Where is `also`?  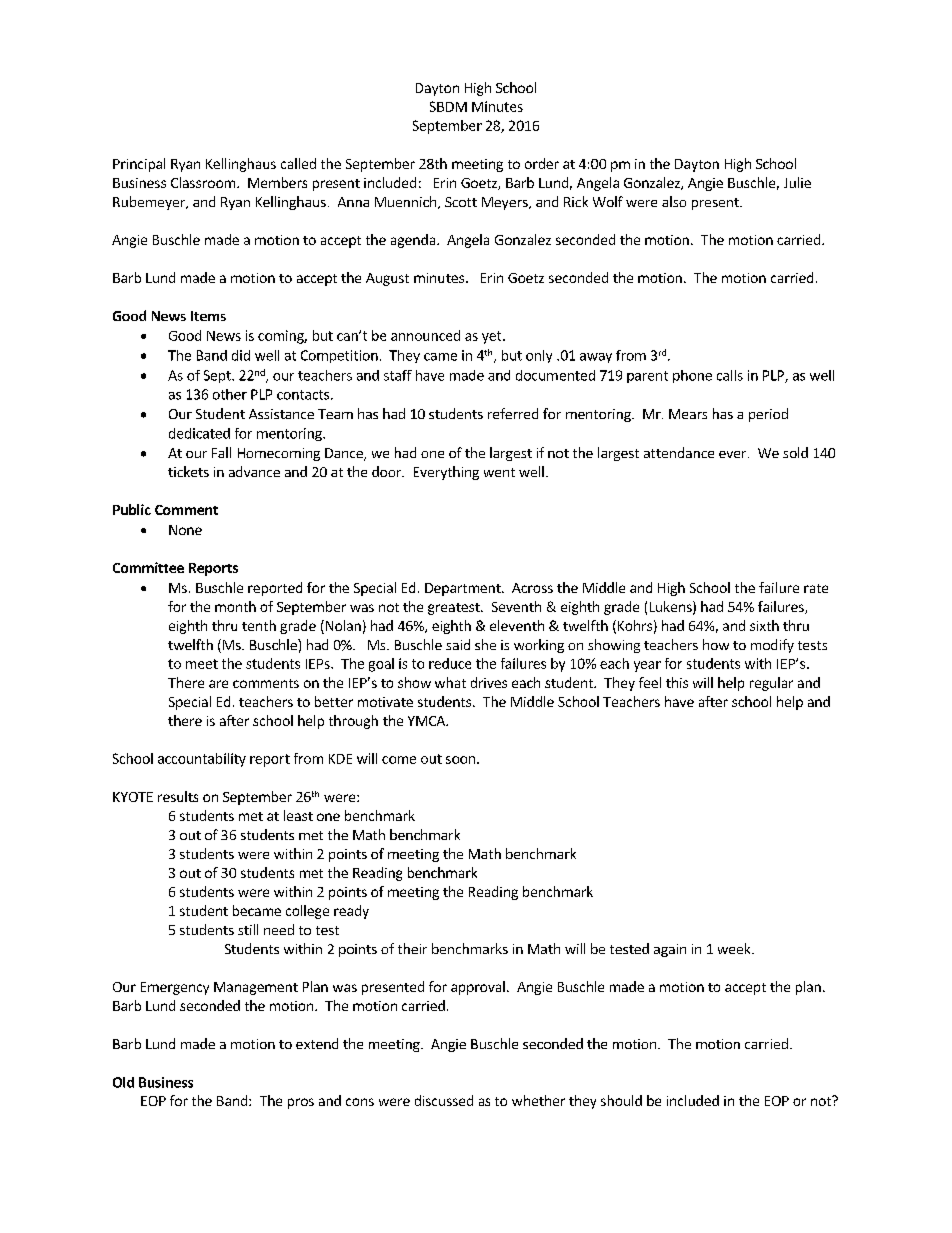
also is located at coordinates (674, 201).
